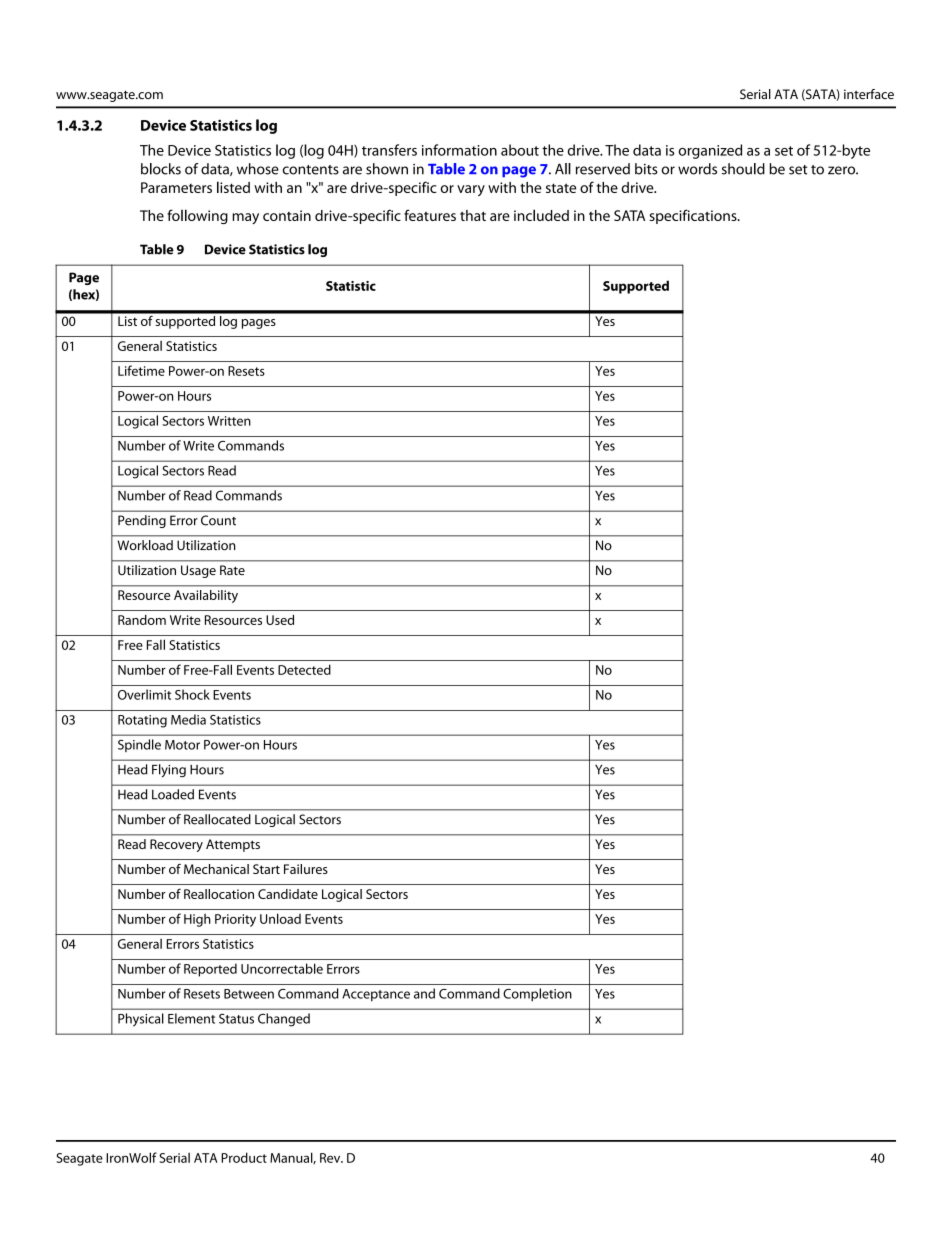  Describe the element at coordinates (306, 869) in the page. I see `Failures` at that location.
